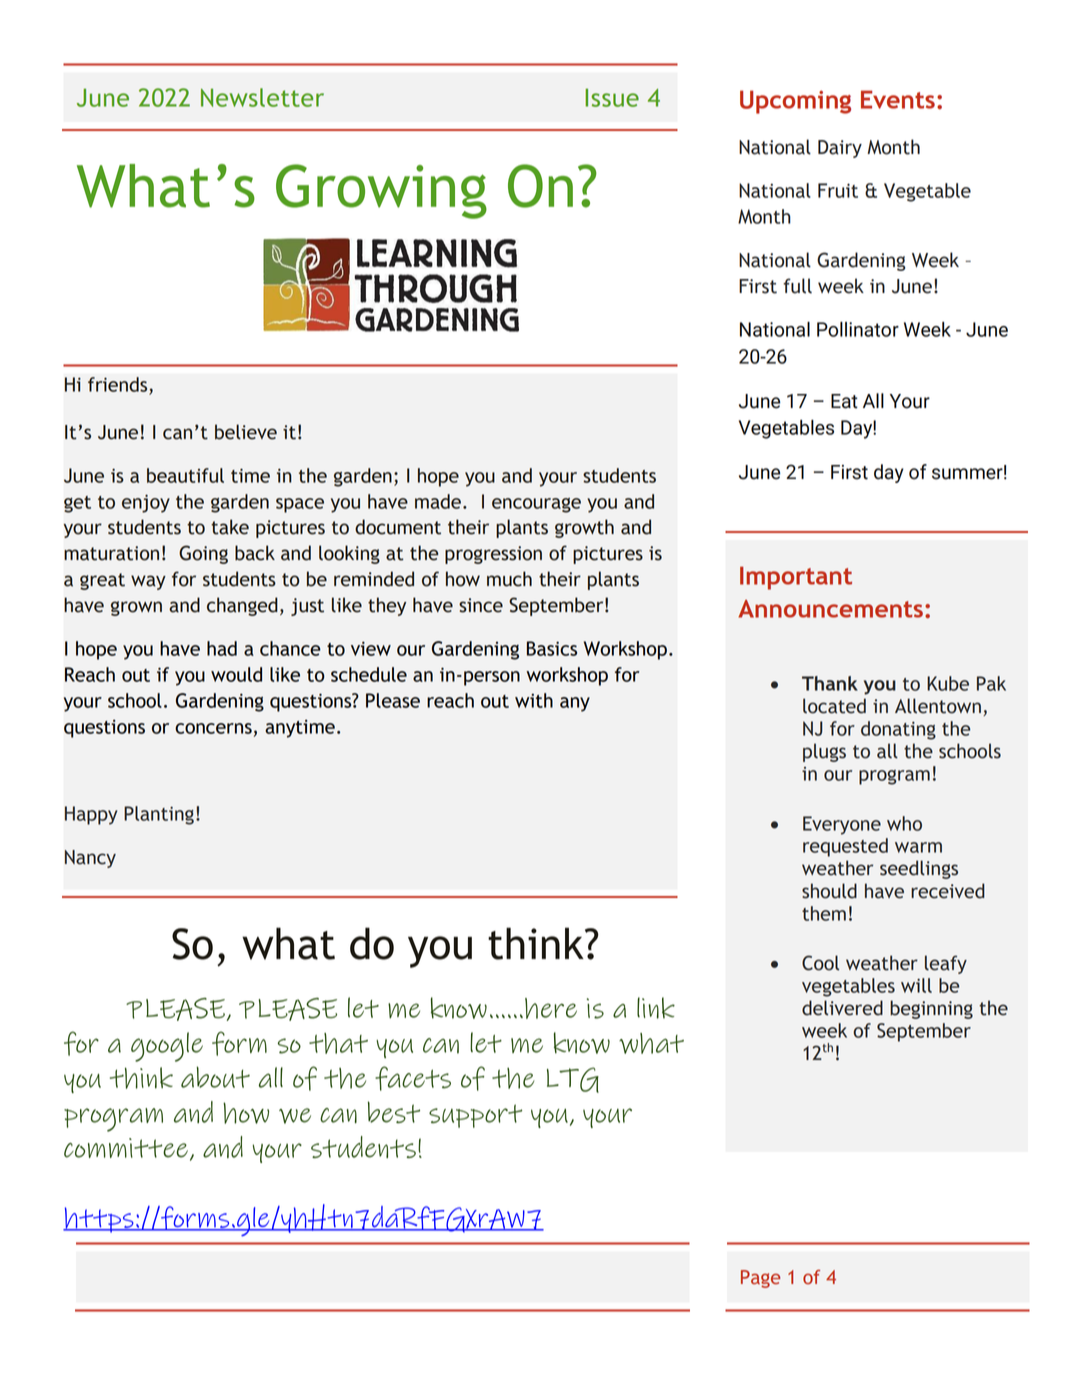 The height and width of the image is (1397, 1080). What do you see at coordinates (656, 1008) in the image?
I see `link` at bounding box center [656, 1008].
